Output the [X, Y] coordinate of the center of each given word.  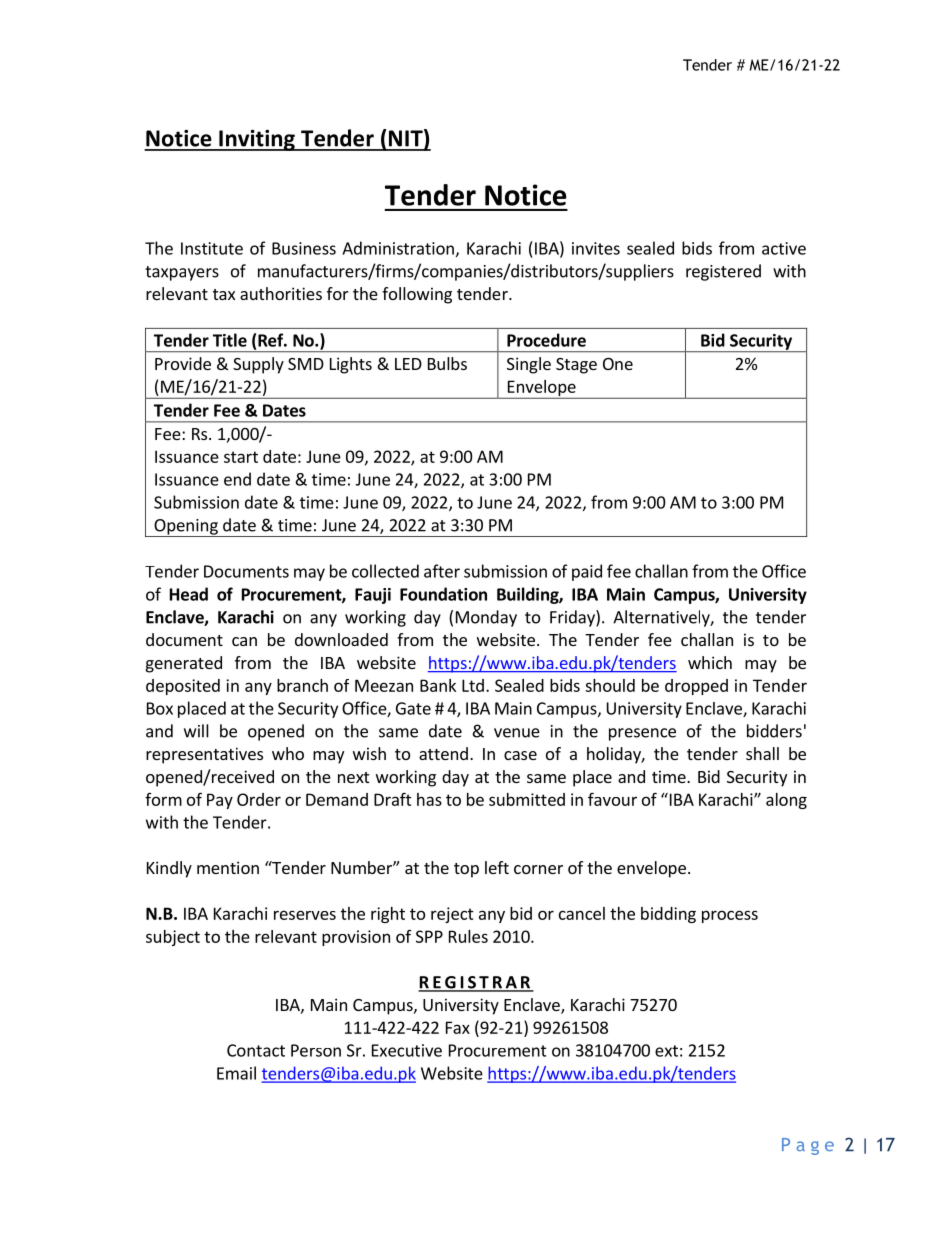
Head [189, 594]
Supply [258, 365]
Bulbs [447, 363]
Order [259, 799]
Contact [256, 1050]
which [710, 662]
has [429, 799]
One [618, 364]
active [784, 248]
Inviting [257, 140]
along [786, 801]
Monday [486, 618]
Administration [398, 248]
